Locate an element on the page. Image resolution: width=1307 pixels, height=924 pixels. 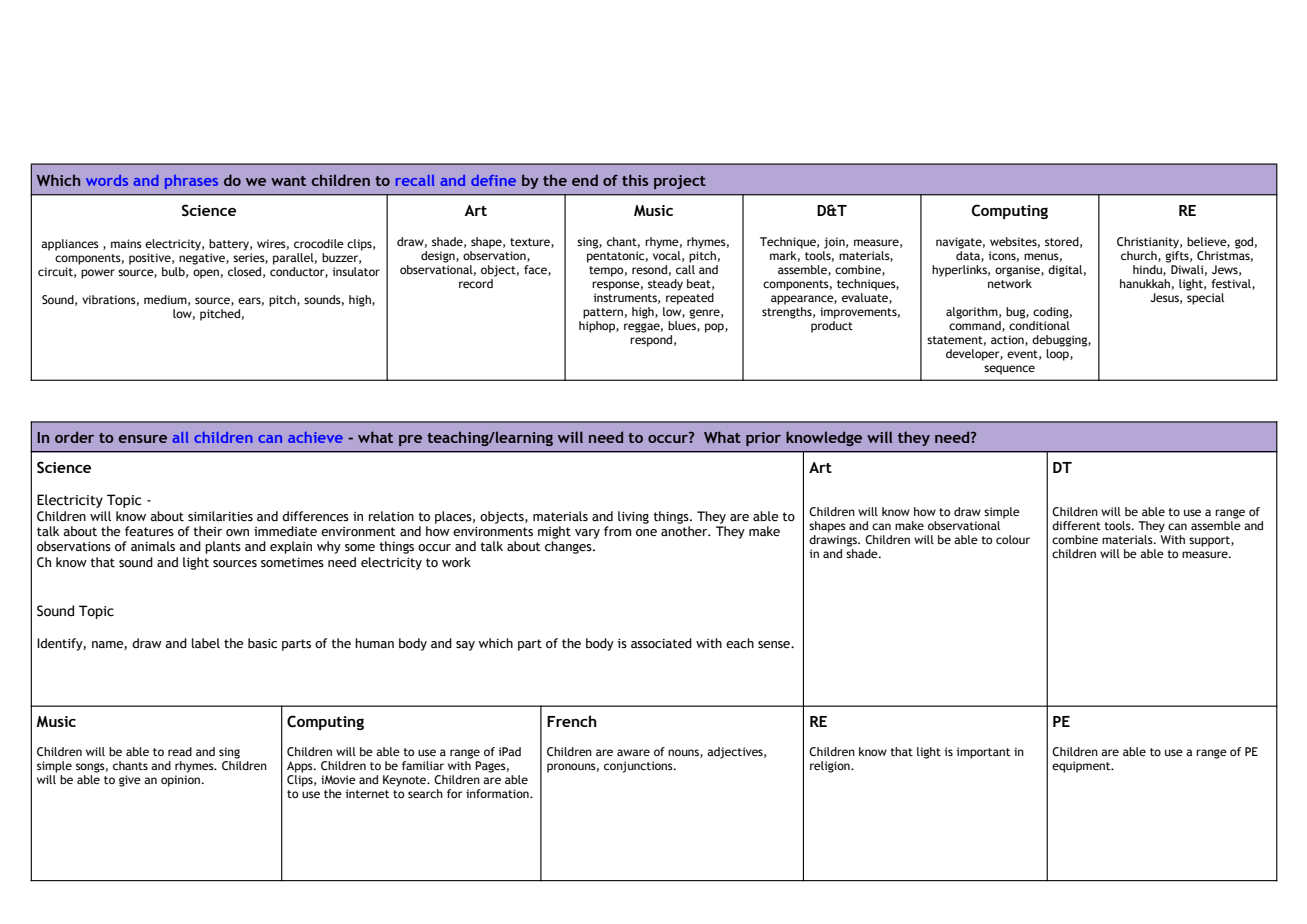
phrases is located at coordinates (191, 182).
